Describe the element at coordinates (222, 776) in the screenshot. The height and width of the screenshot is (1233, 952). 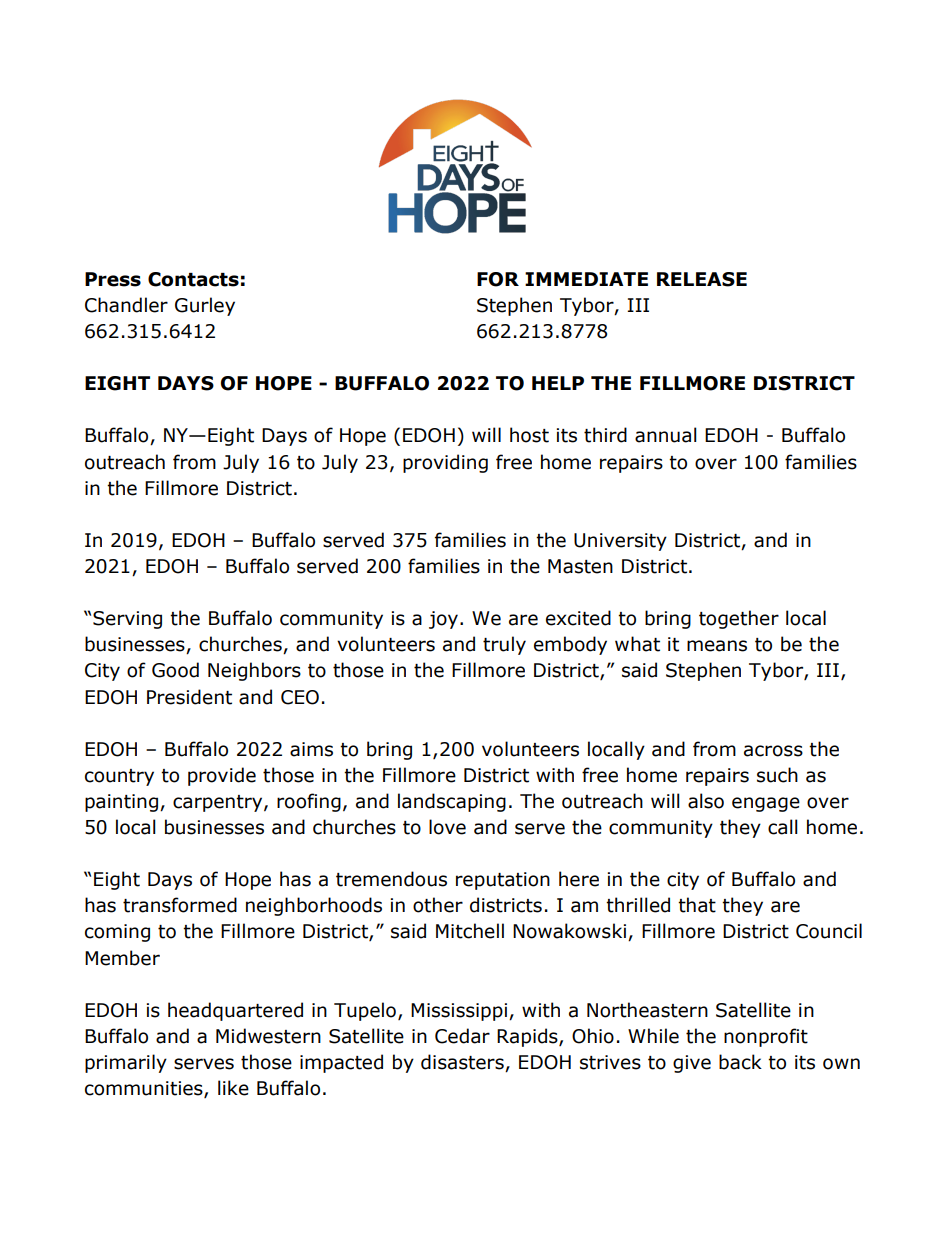
I see `provide` at that location.
